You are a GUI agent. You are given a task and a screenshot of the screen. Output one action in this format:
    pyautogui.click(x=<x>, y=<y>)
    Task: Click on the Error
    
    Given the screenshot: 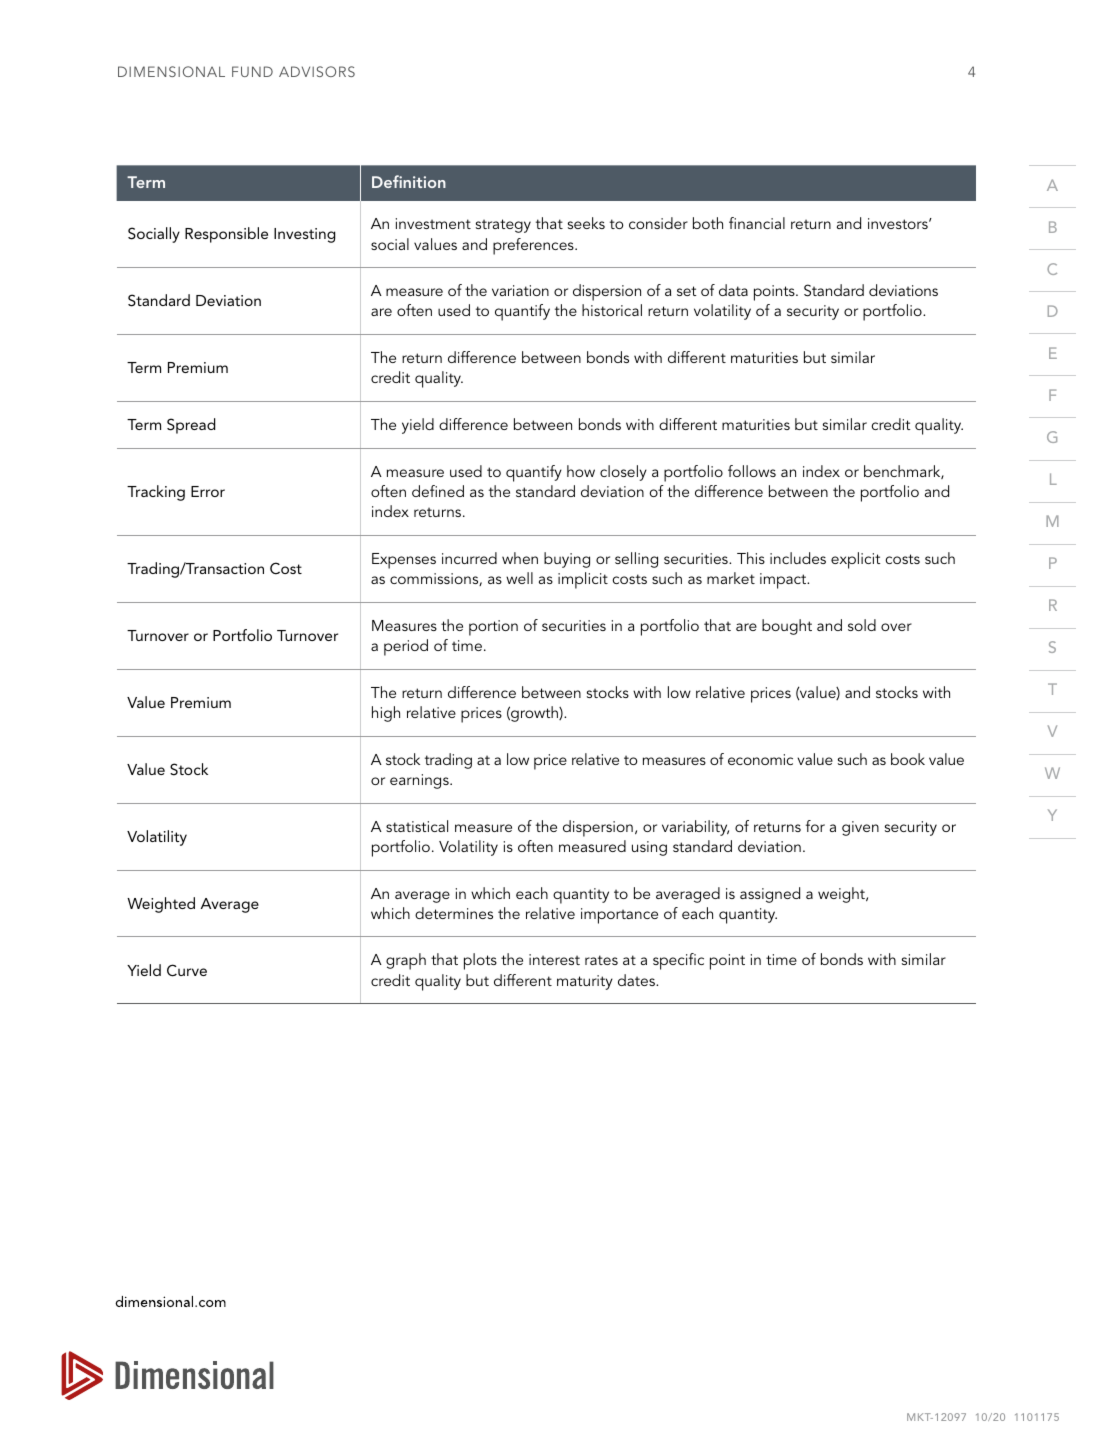 What is the action you would take?
    pyautogui.click(x=208, y=491)
